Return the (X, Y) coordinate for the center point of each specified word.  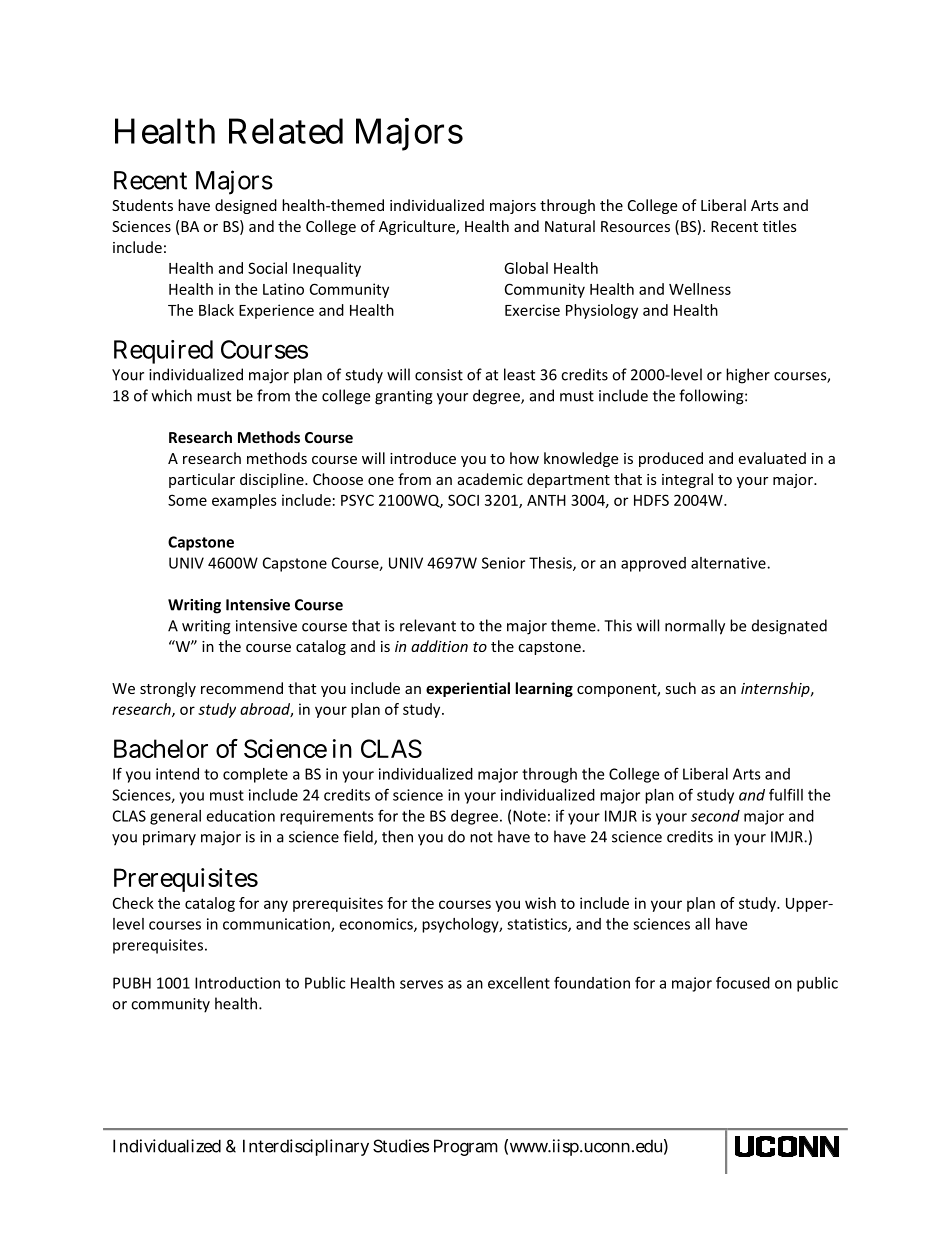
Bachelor (161, 748)
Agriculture (418, 227)
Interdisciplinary (306, 1147)
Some (187, 500)
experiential (468, 689)
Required (163, 352)
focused (743, 982)
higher (748, 376)
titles (780, 226)
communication (277, 925)
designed (246, 206)
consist (439, 375)
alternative (729, 563)
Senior (503, 563)
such (680, 688)
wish (540, 903)
